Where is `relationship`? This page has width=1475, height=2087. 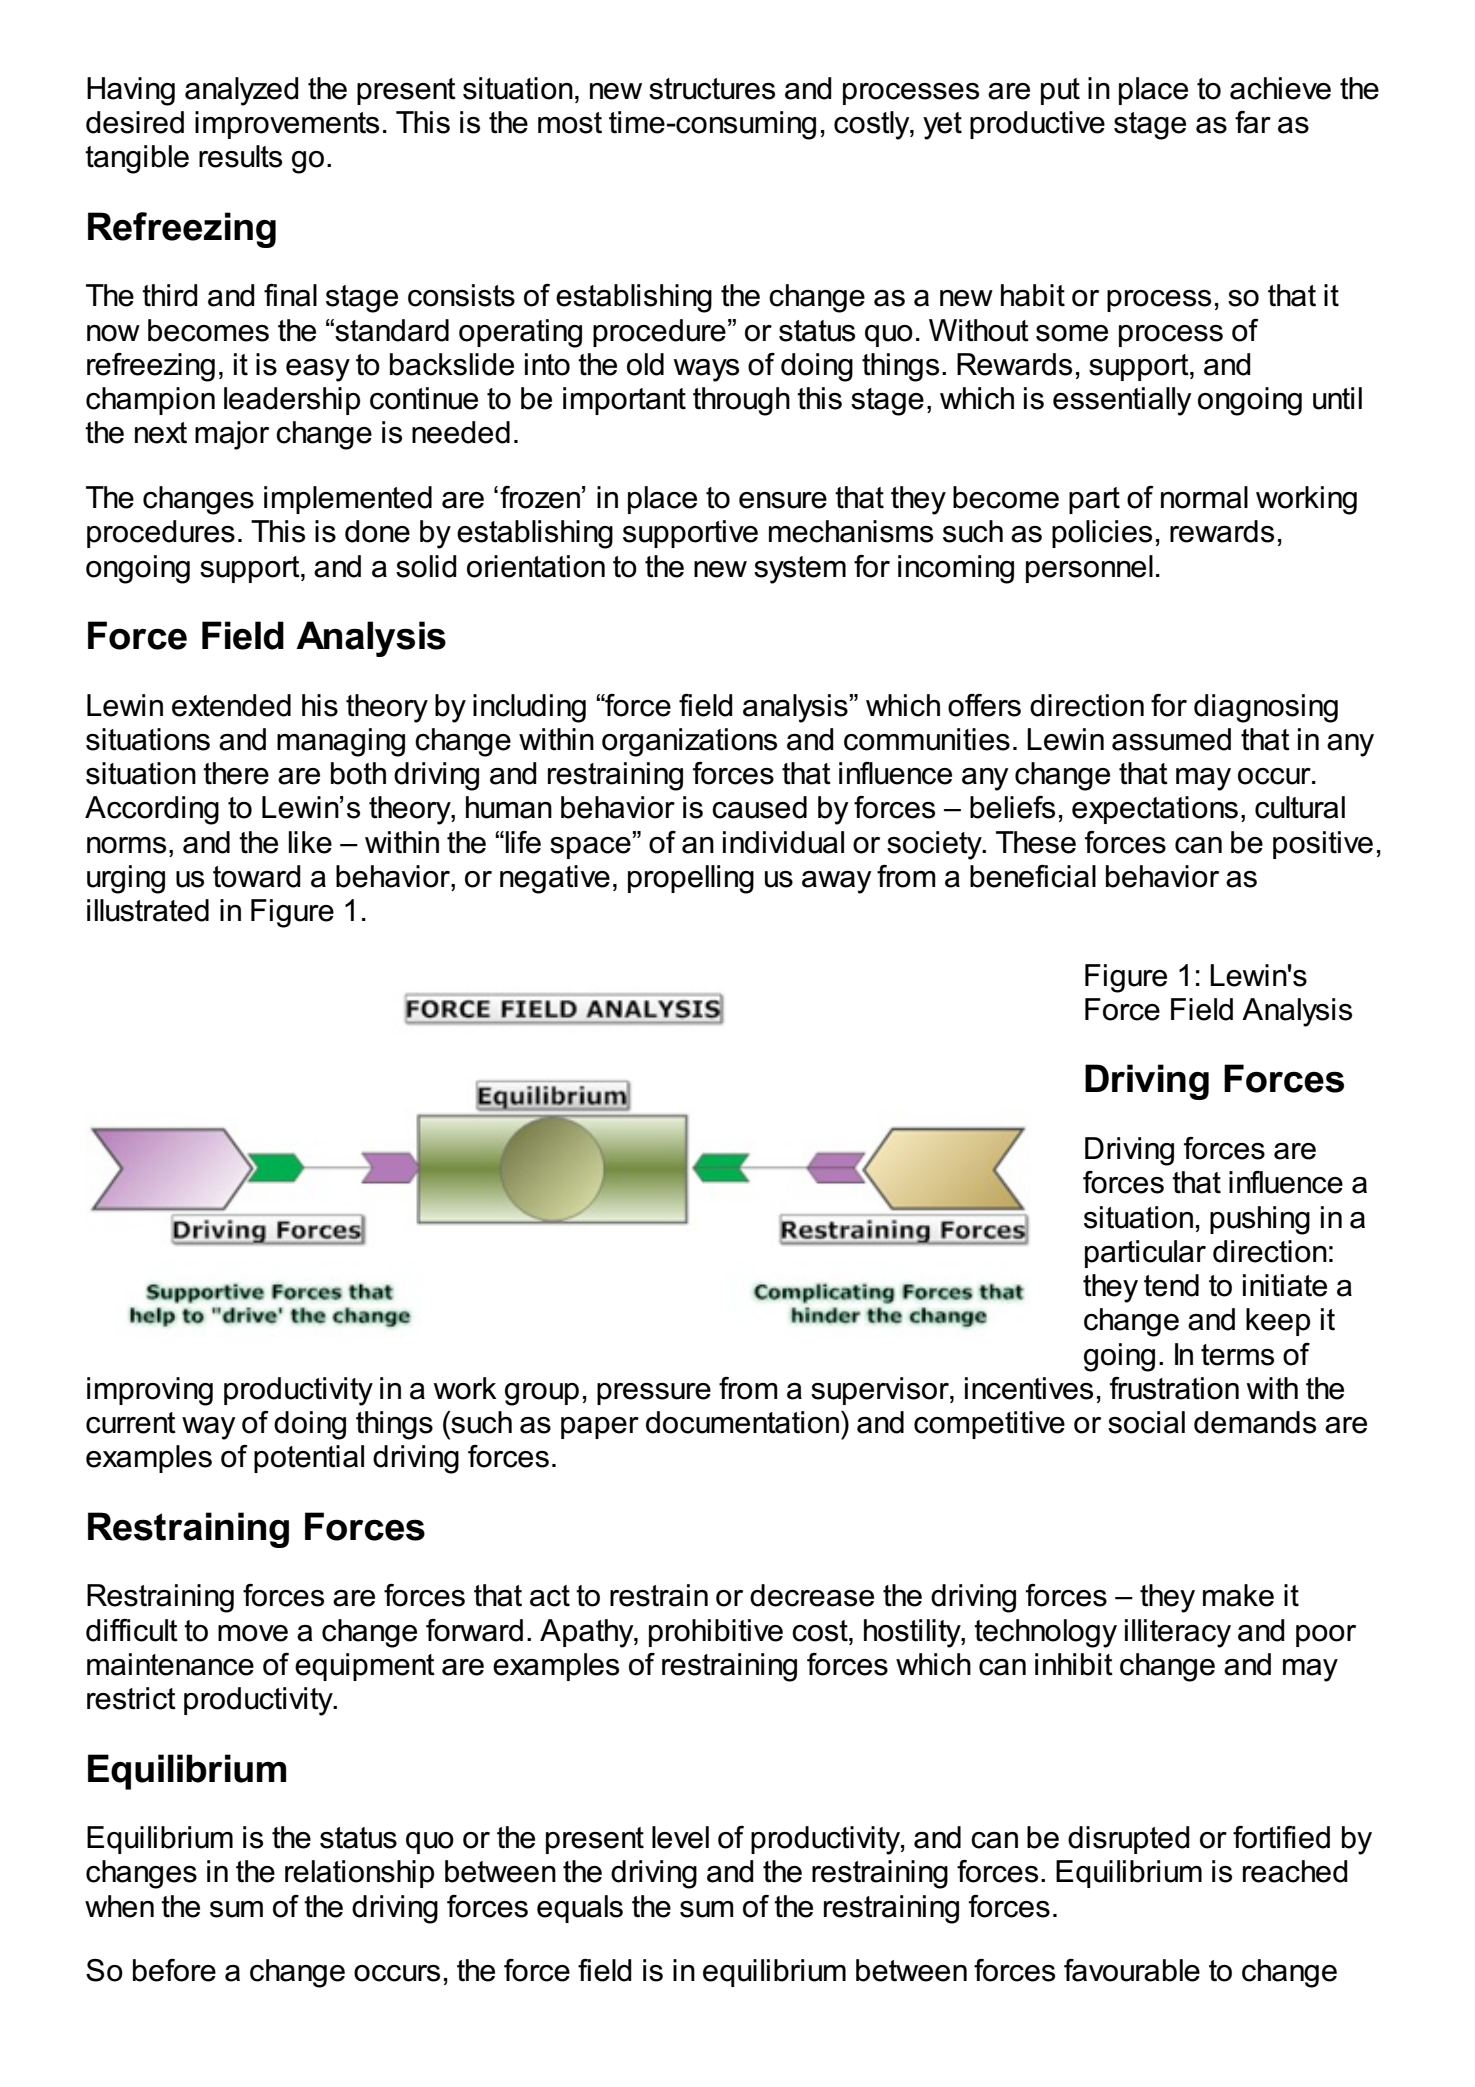 relationship is located at coordinates (359, 1874).
